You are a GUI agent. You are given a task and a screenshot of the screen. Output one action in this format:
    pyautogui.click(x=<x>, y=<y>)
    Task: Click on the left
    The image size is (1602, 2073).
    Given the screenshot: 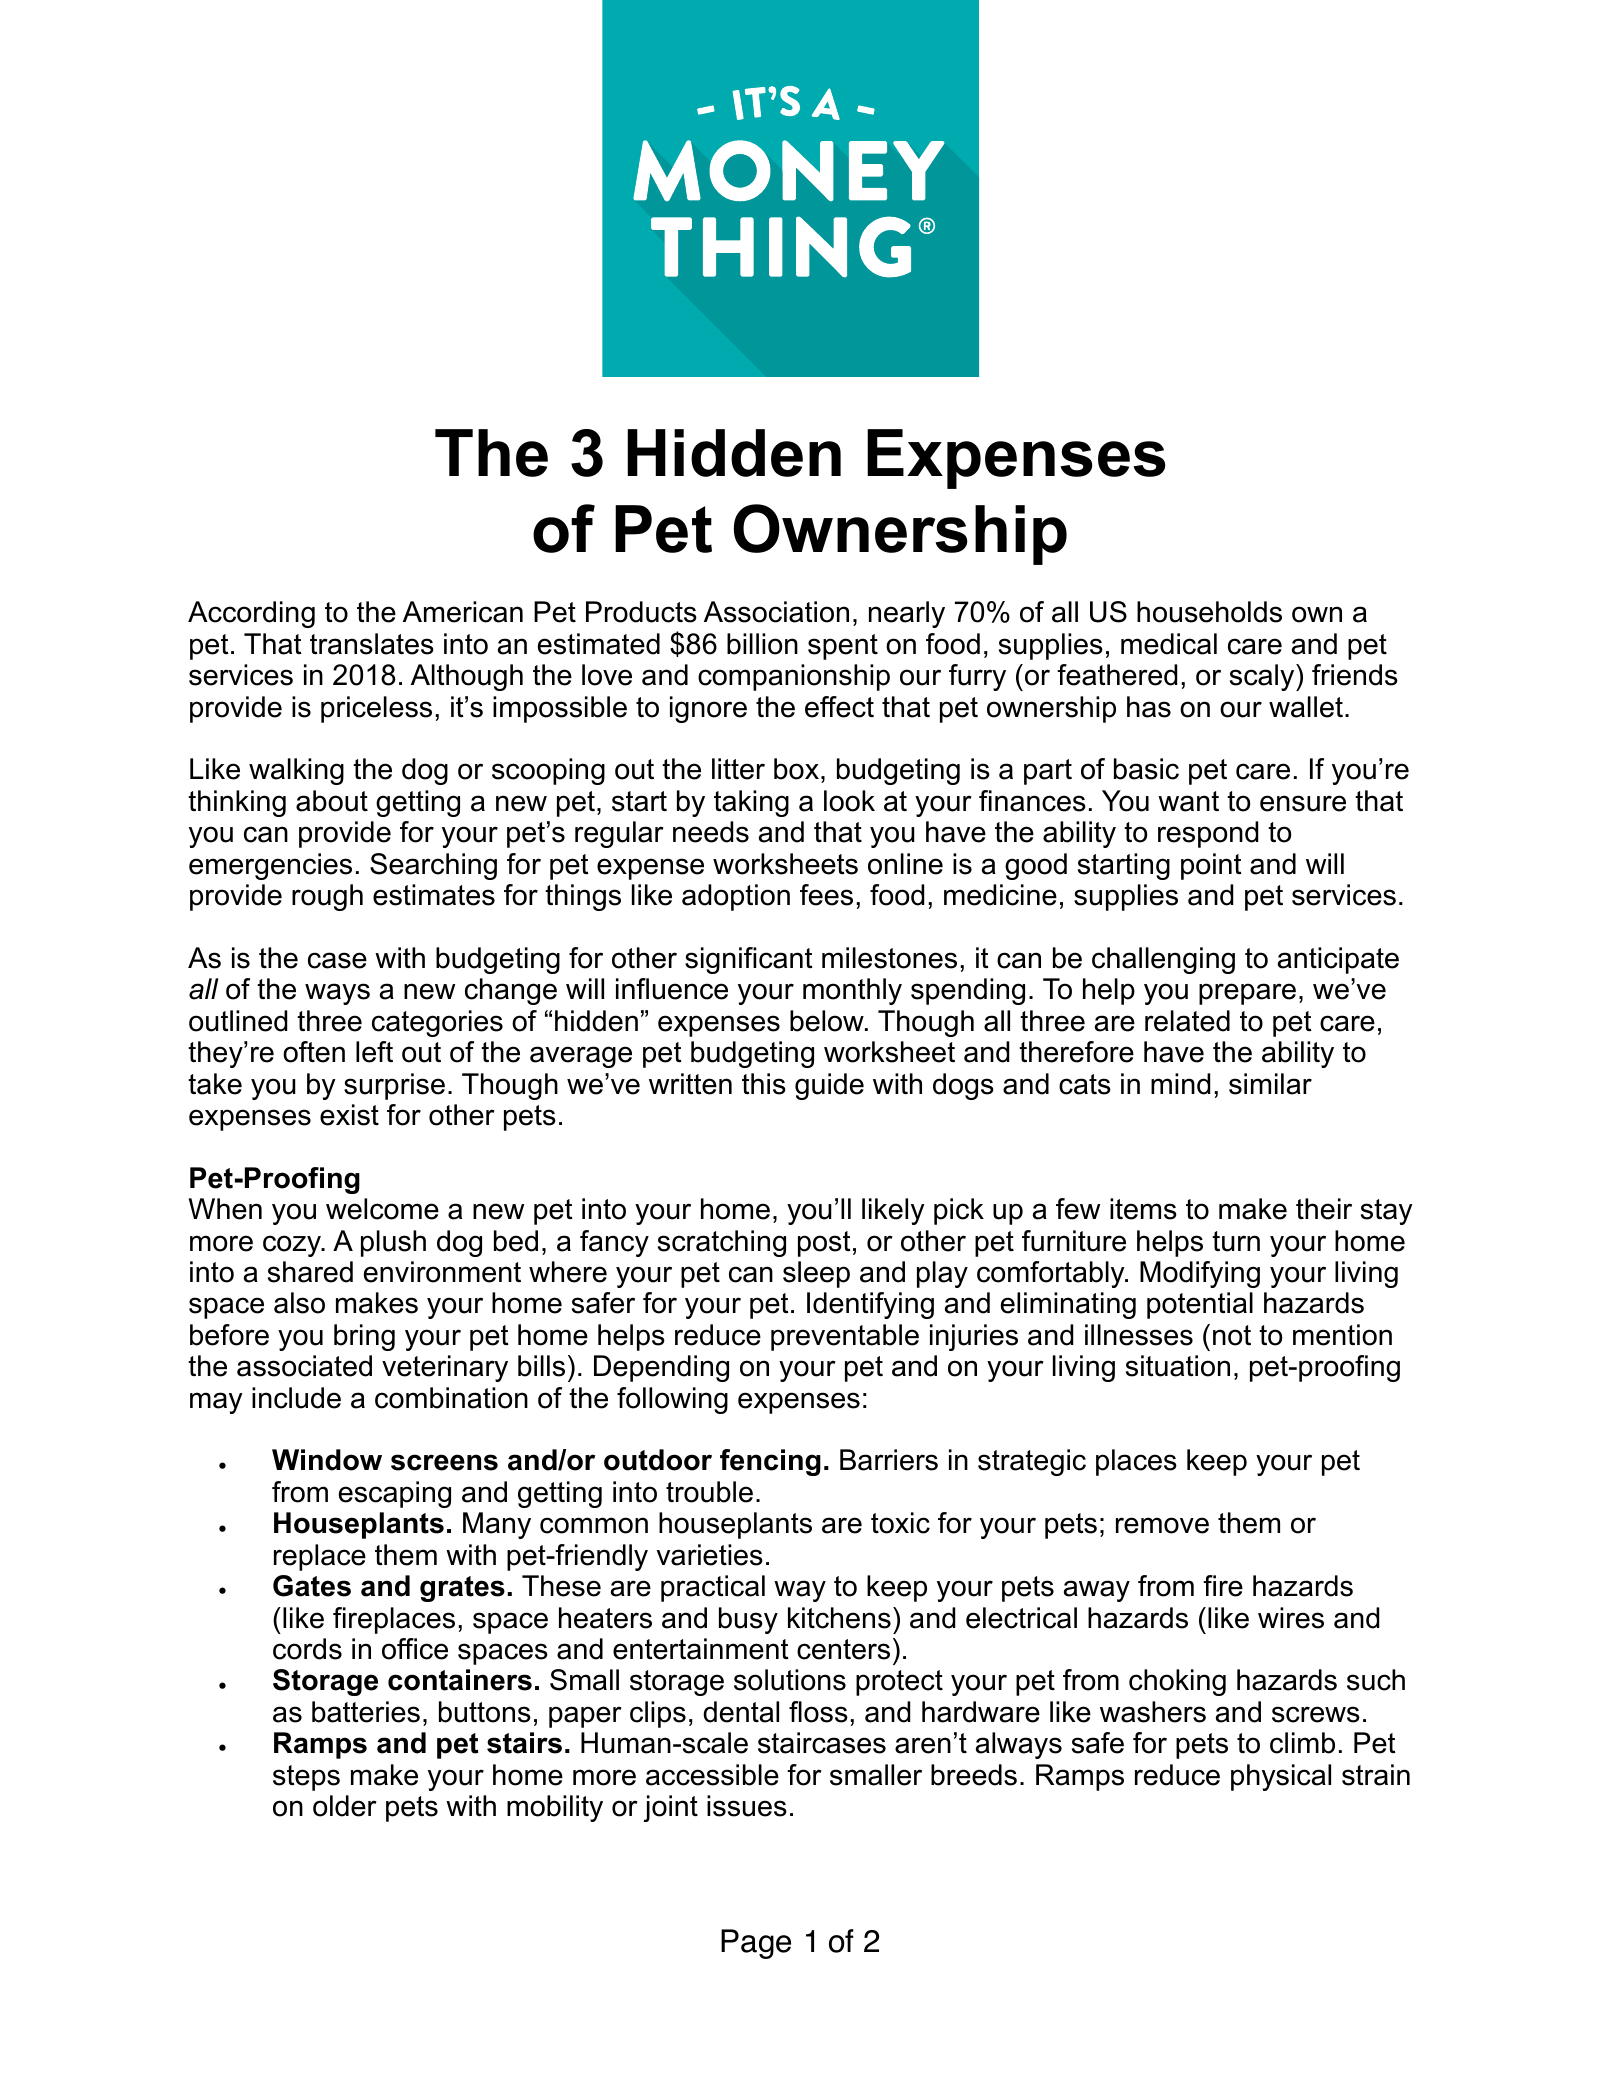 What is the action you would take?
    pyautogui.click(x=374, y=1052)
